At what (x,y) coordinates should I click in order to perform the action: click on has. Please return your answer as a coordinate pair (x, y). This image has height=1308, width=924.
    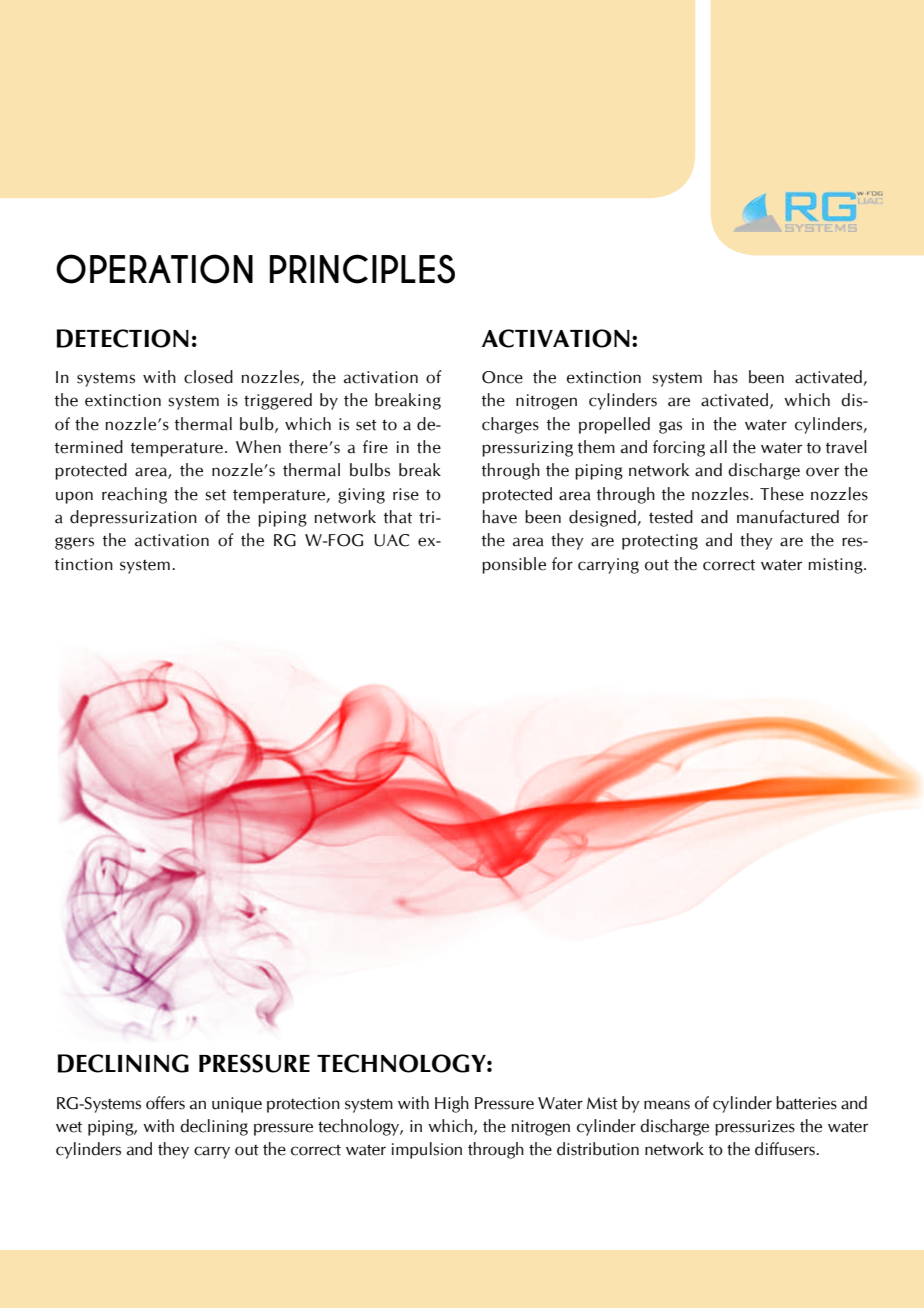
    Looking at the image, I should click on (726, 377).
